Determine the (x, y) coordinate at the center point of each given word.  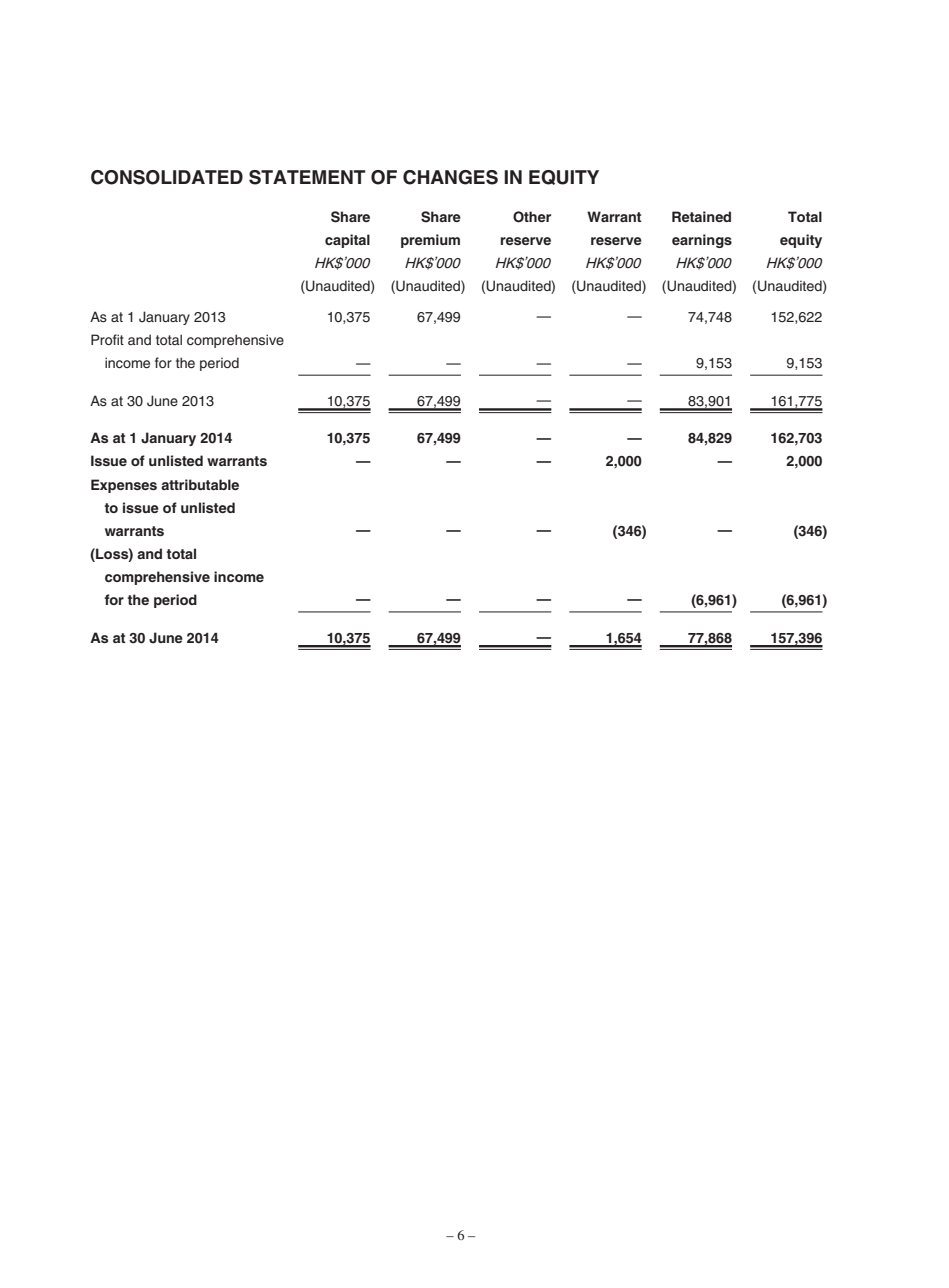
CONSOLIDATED (167, 177)
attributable (200, 484)
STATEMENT (307, 177)
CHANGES (450, 177)
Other (532, 217)
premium (430, 241)
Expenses (124, 486)
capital (347, 241)
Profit (107, 339)
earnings (702, 241)
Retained (701, 216)
